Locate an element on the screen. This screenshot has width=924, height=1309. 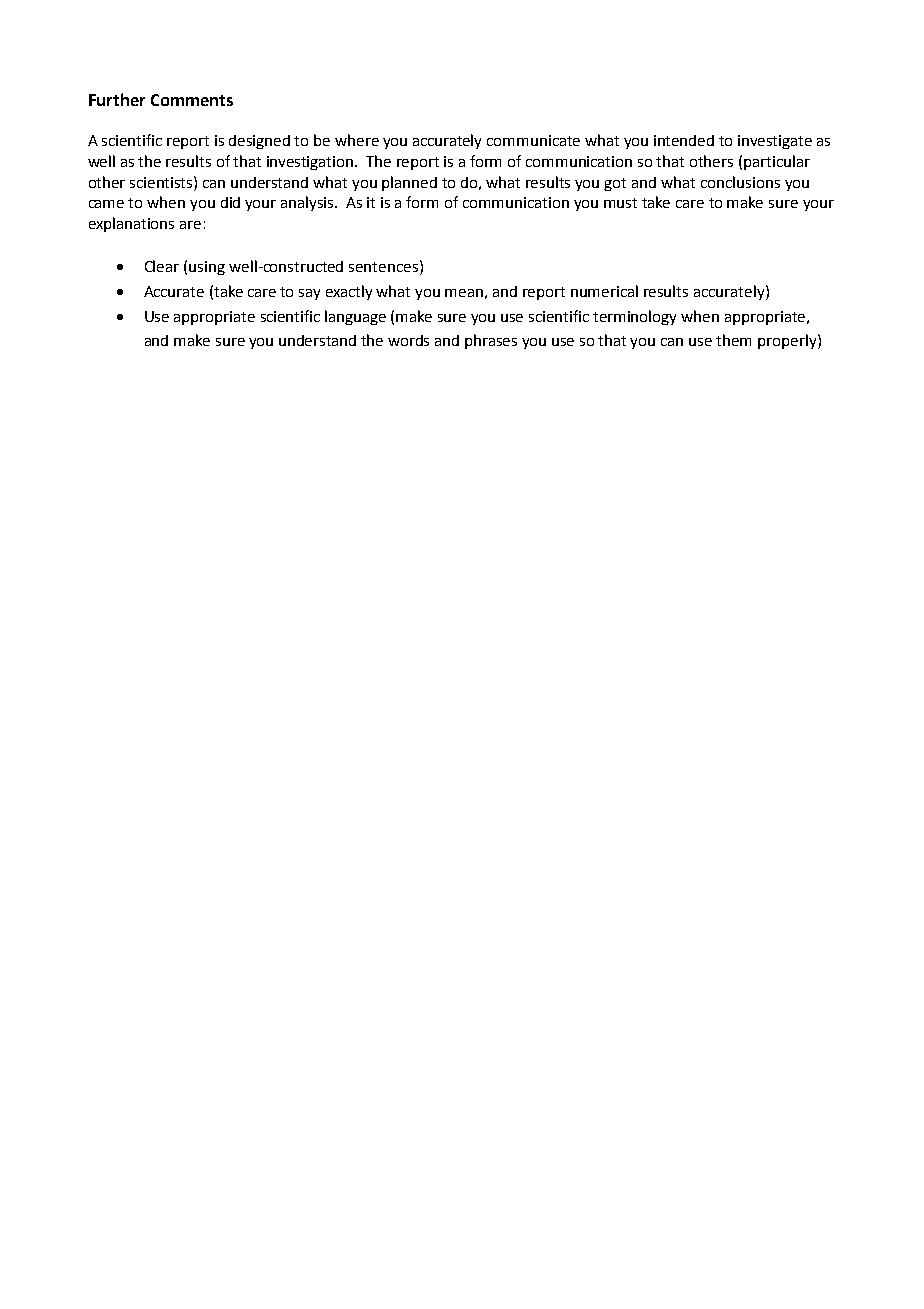
explanations is located at coordinates (131, 224).
